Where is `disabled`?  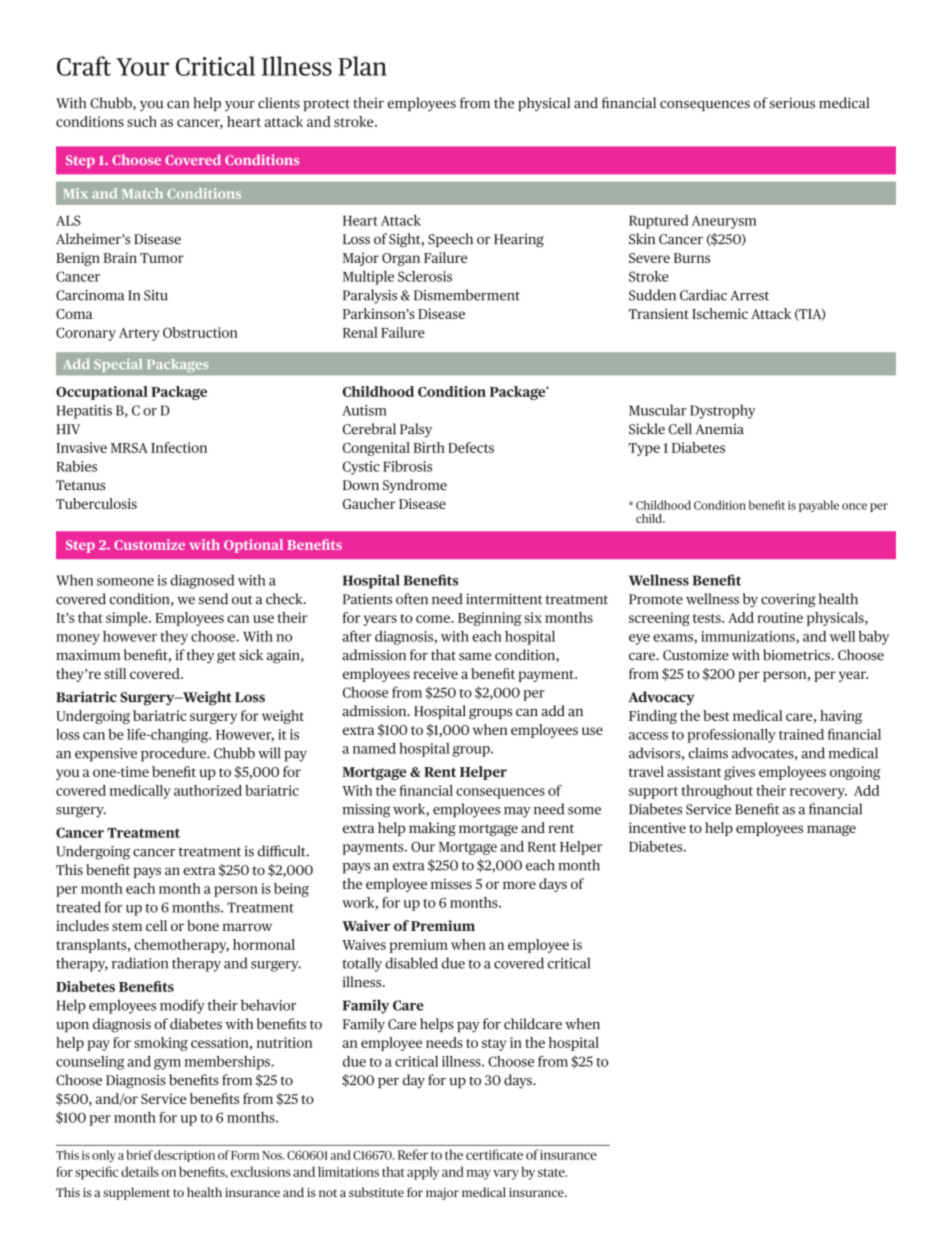 disabled is located at coordinates (411, 963).
